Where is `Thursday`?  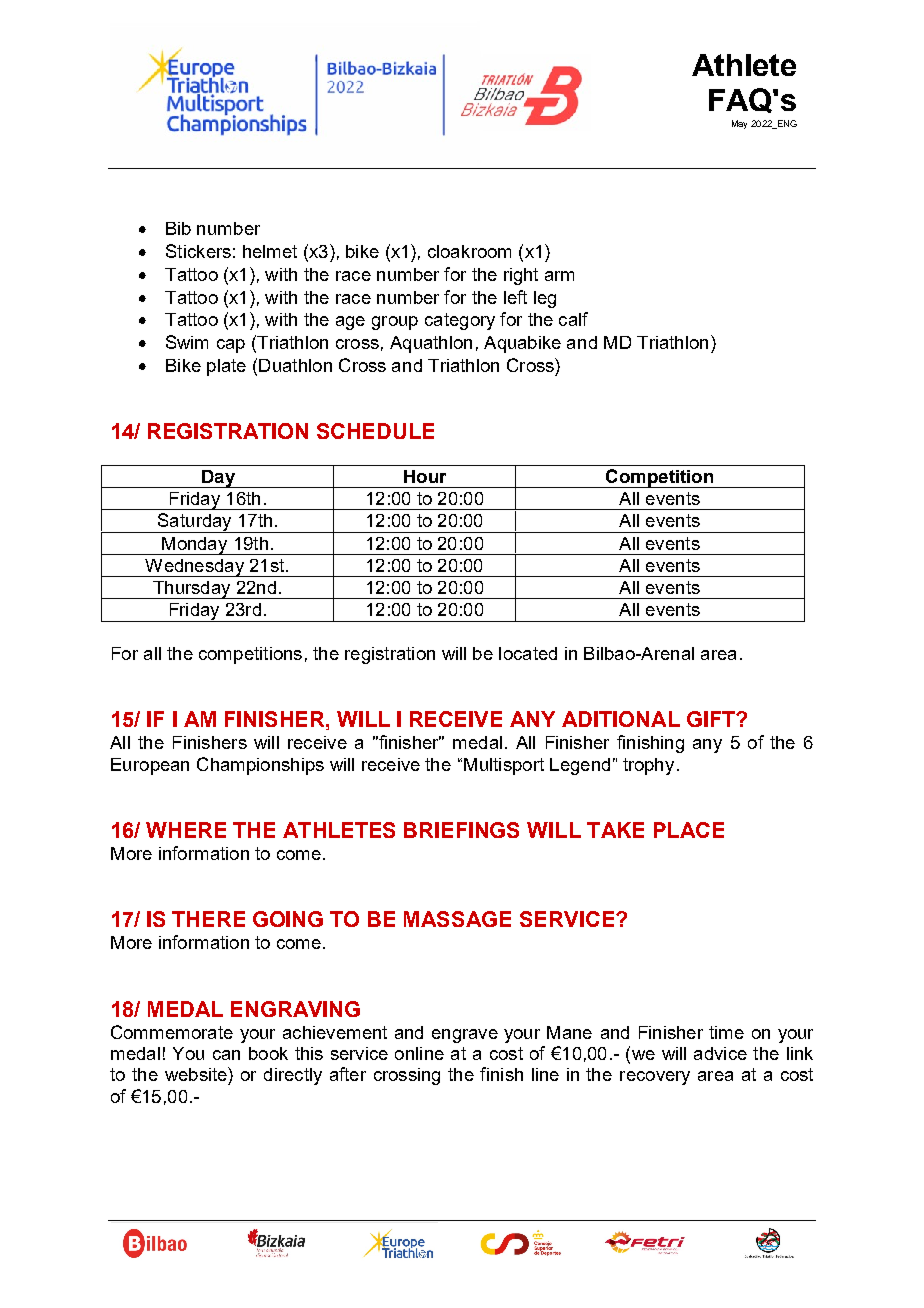 Thursday is located at coordinates (192, 590).
